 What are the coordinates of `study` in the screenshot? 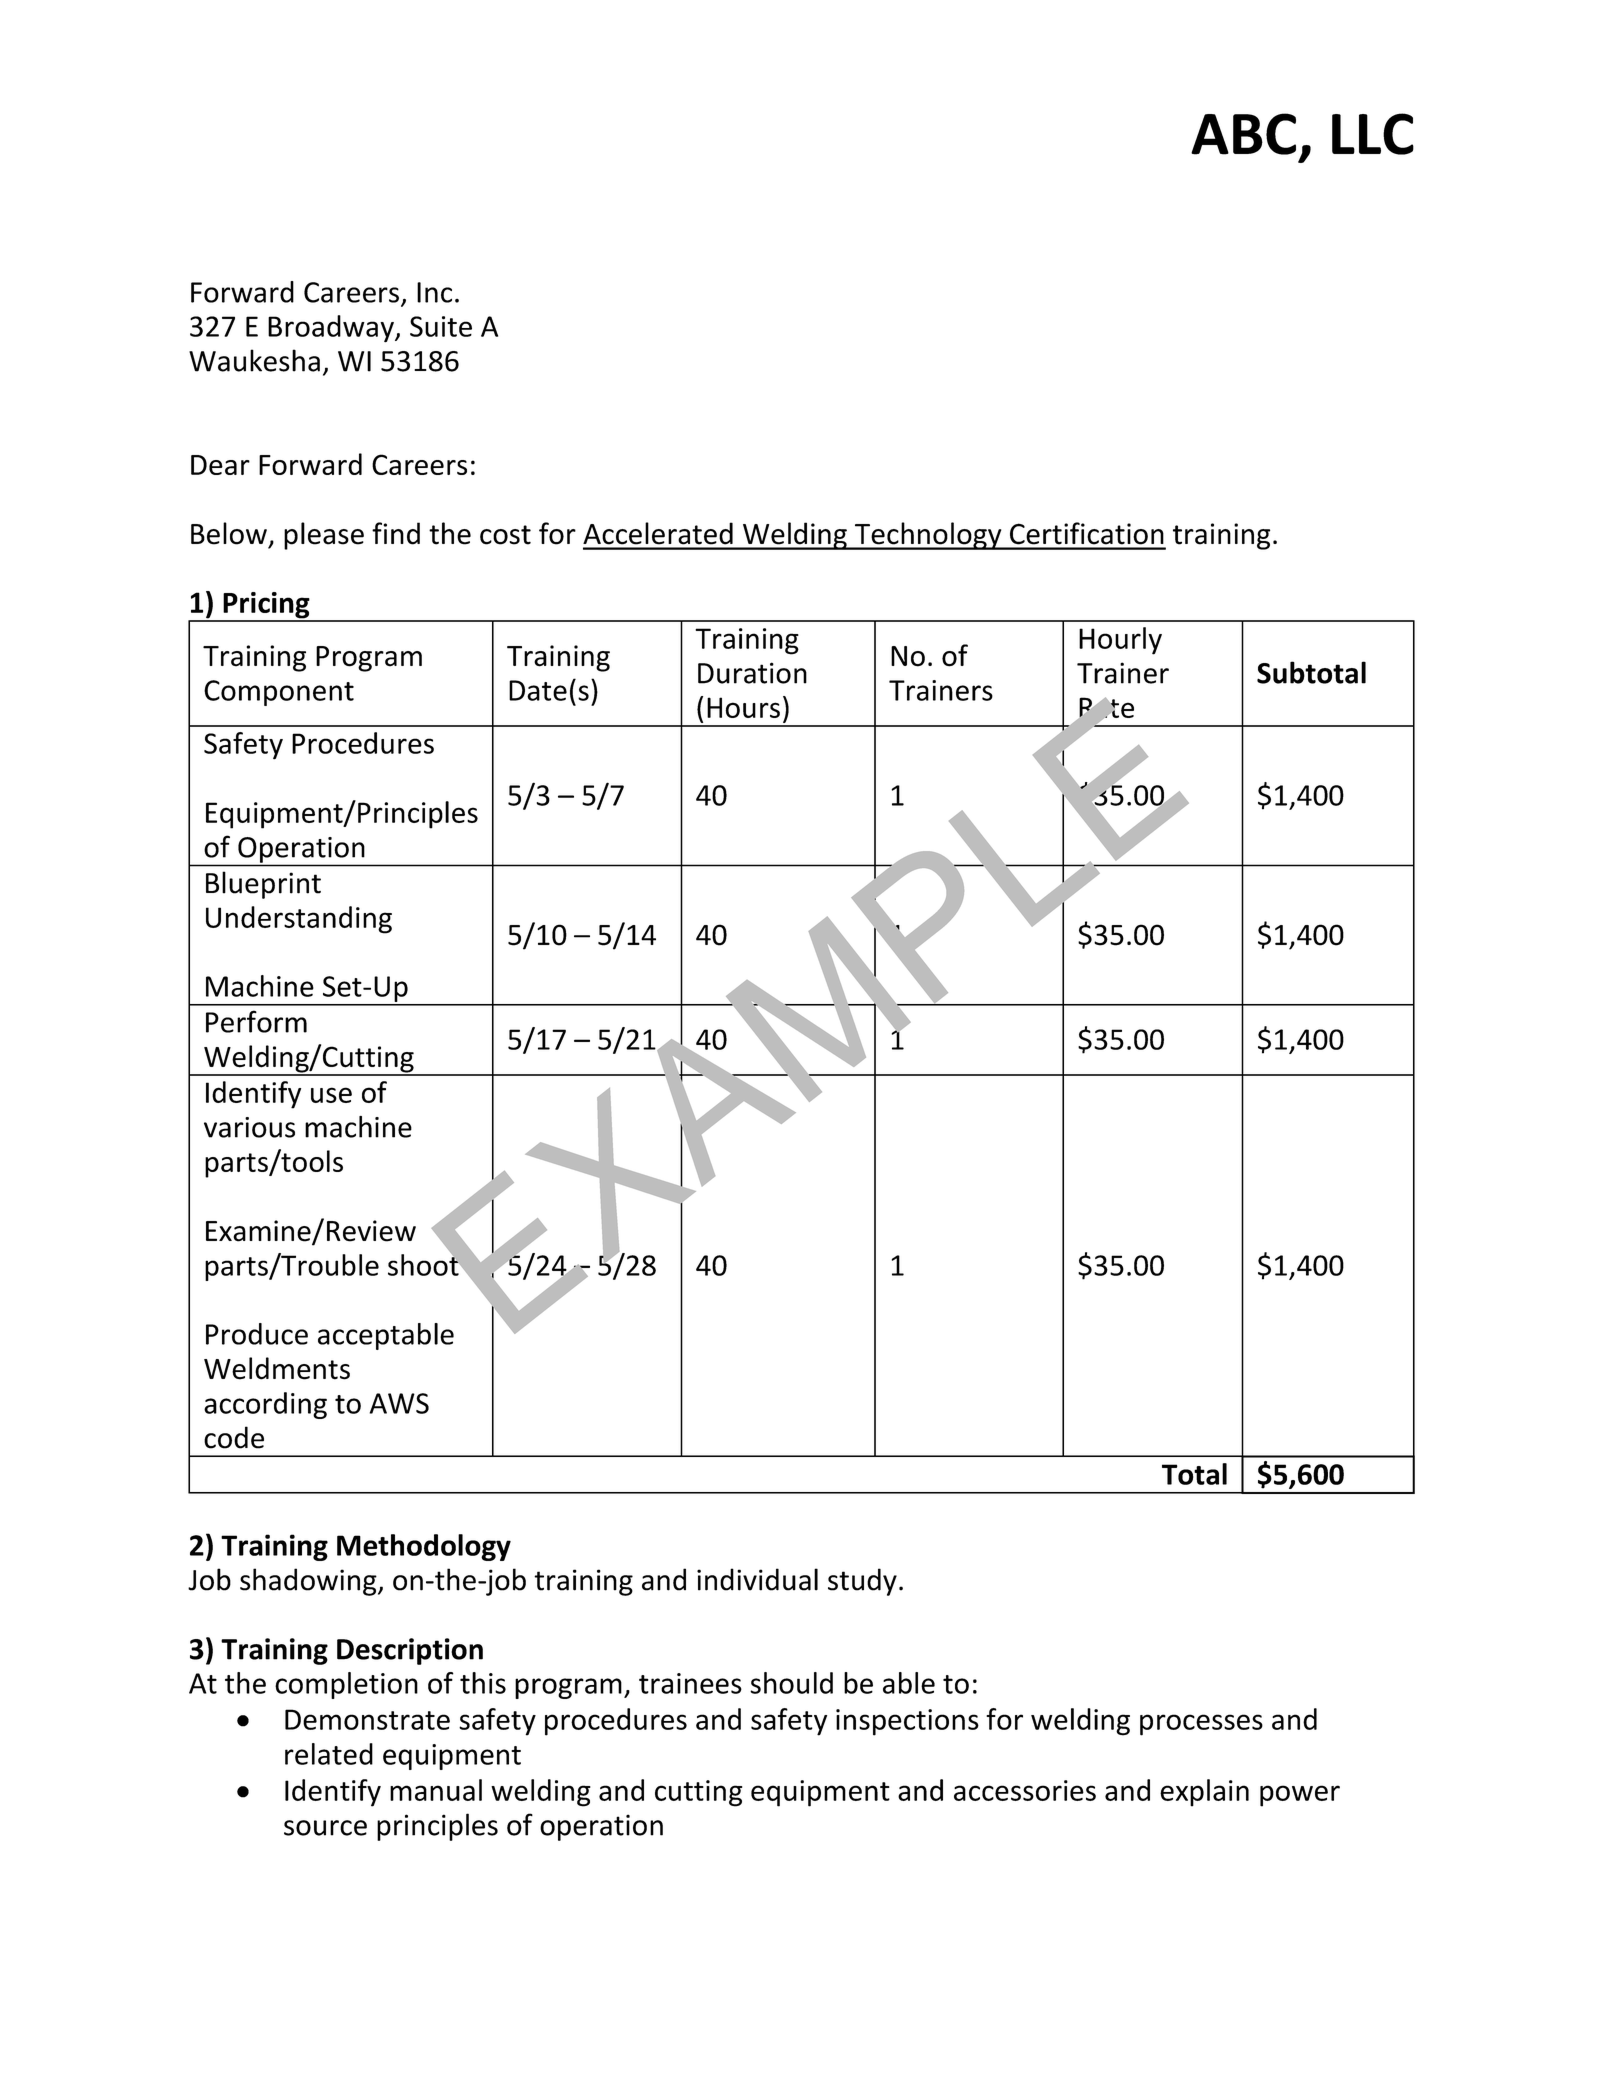 It's located at (862, 1582).
